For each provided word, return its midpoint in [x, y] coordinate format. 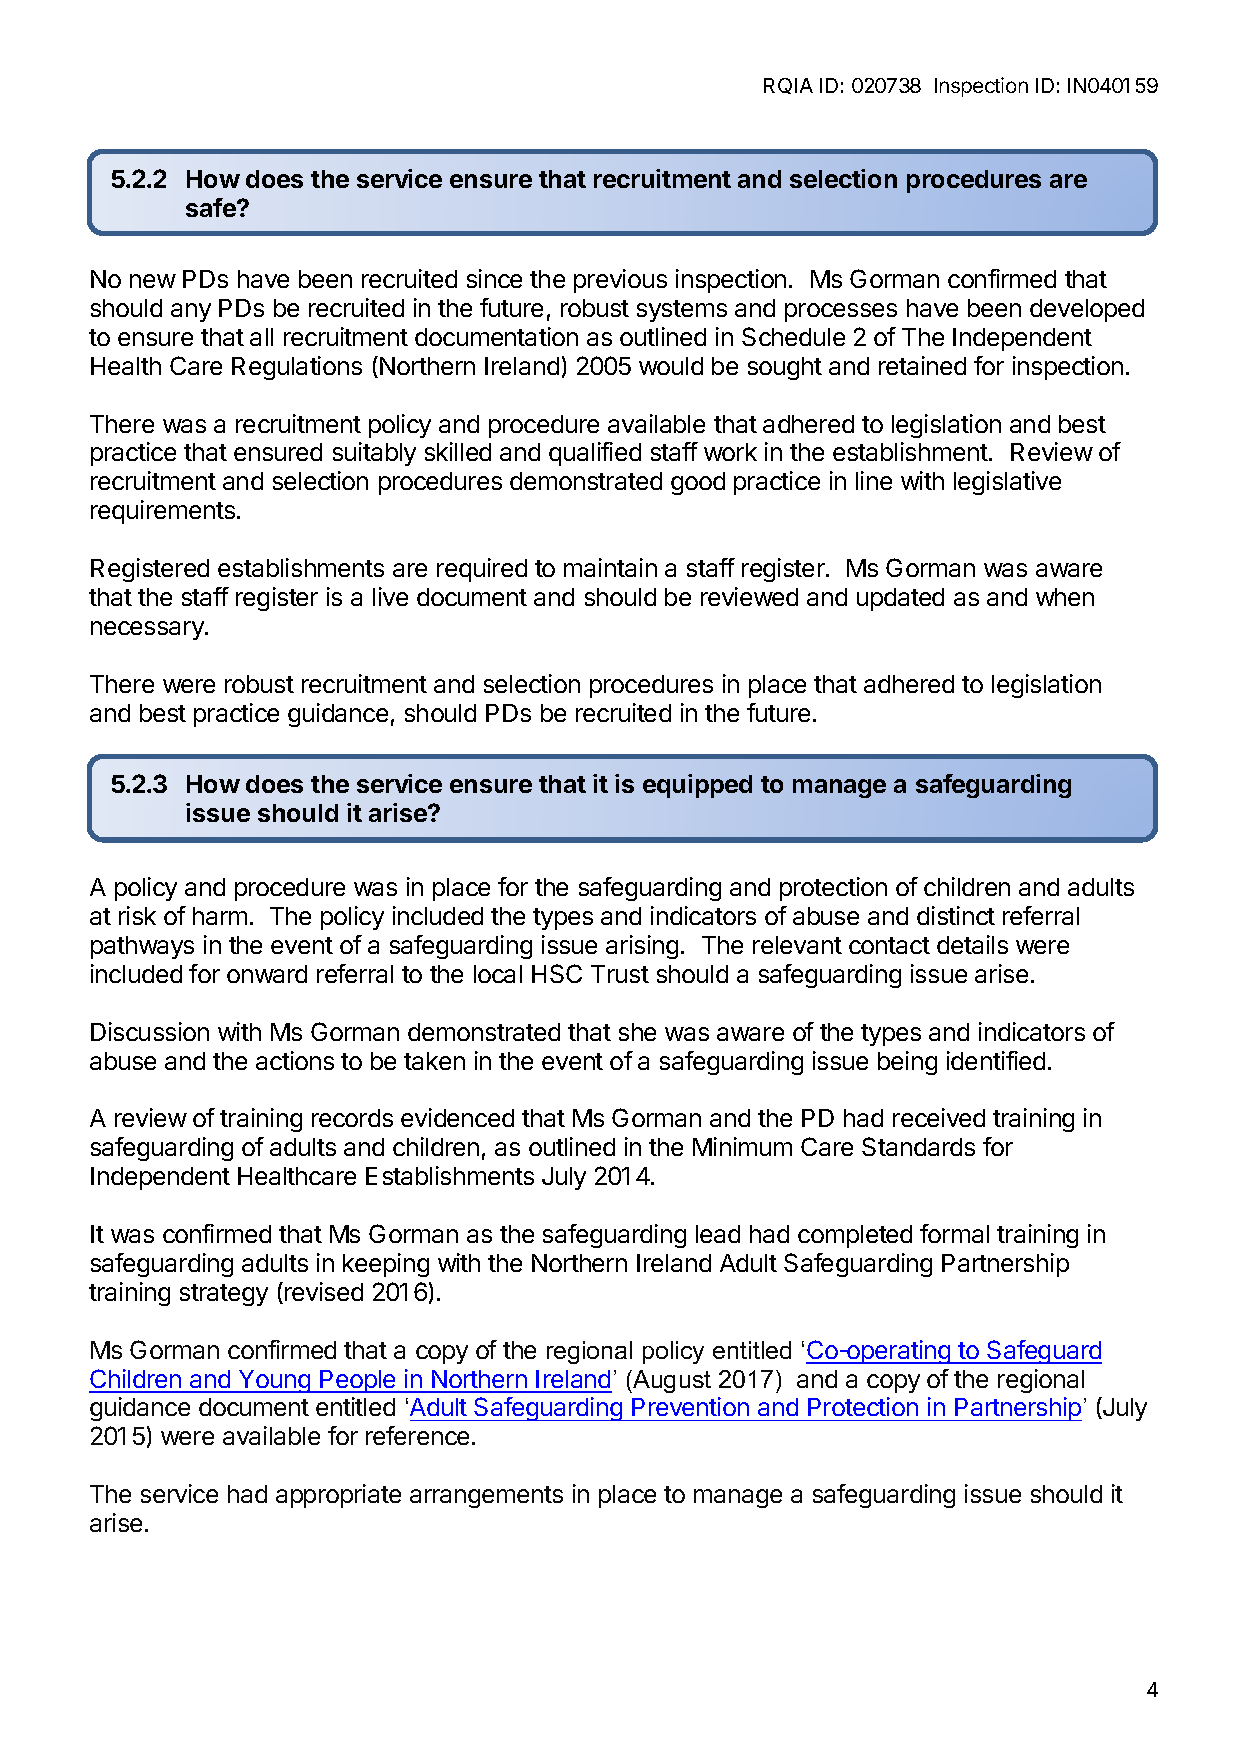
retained [922, 365]
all [261, 337]
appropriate [338, 1496]
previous [620, 281]
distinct [956, 915]
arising [642, 947]
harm [220, 916]
